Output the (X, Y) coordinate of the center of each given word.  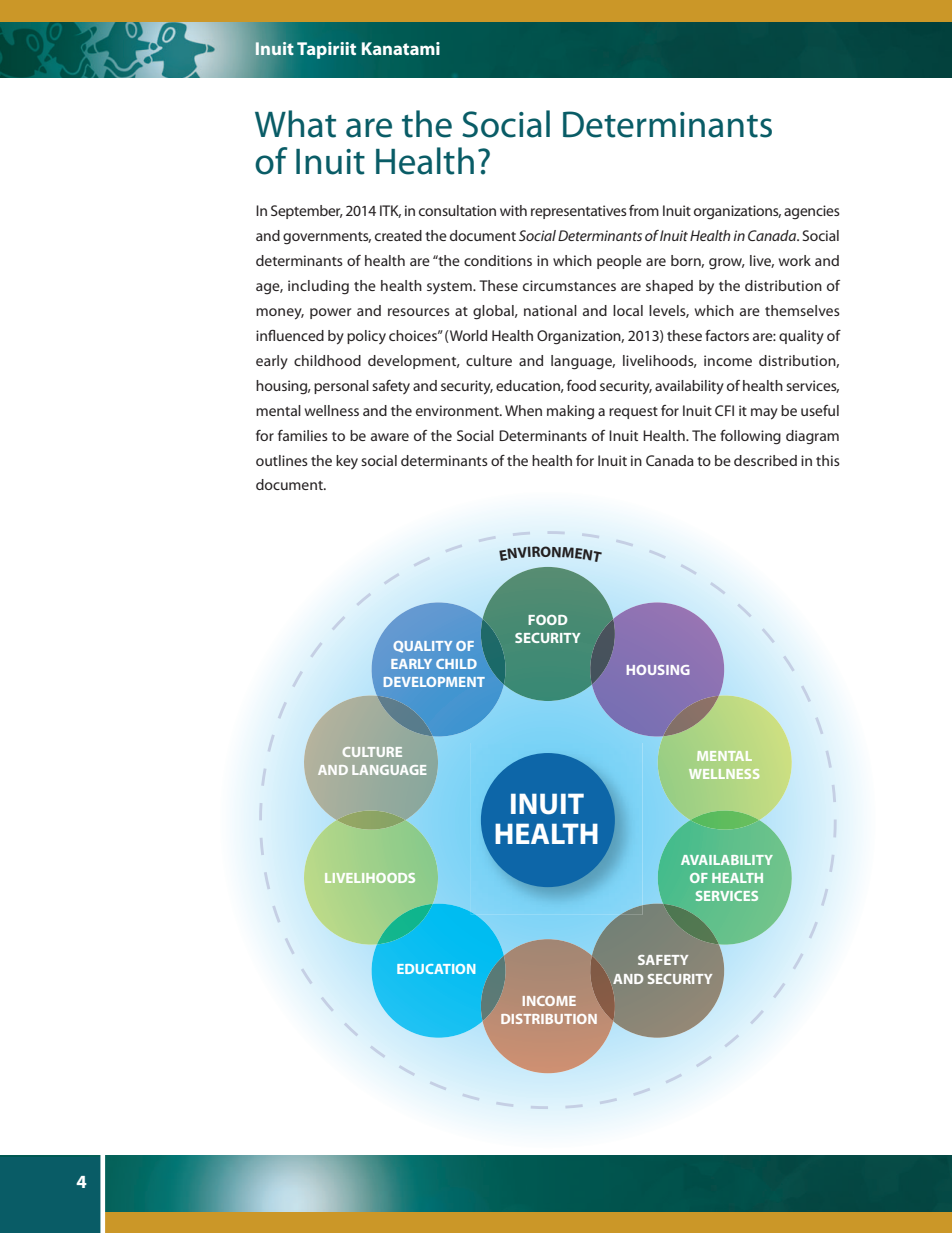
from (644, 210)
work (795, 260)
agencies (812, 212)
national (550, 310)
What (295, 124)
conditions (498, 260)
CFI (724, 410)
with (513, 210)
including (318, 287)
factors (727, 335)
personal (341, 387)
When (523, 410)
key (347, 462)
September (307, 212)
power (330, 313)
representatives (579, 212)
